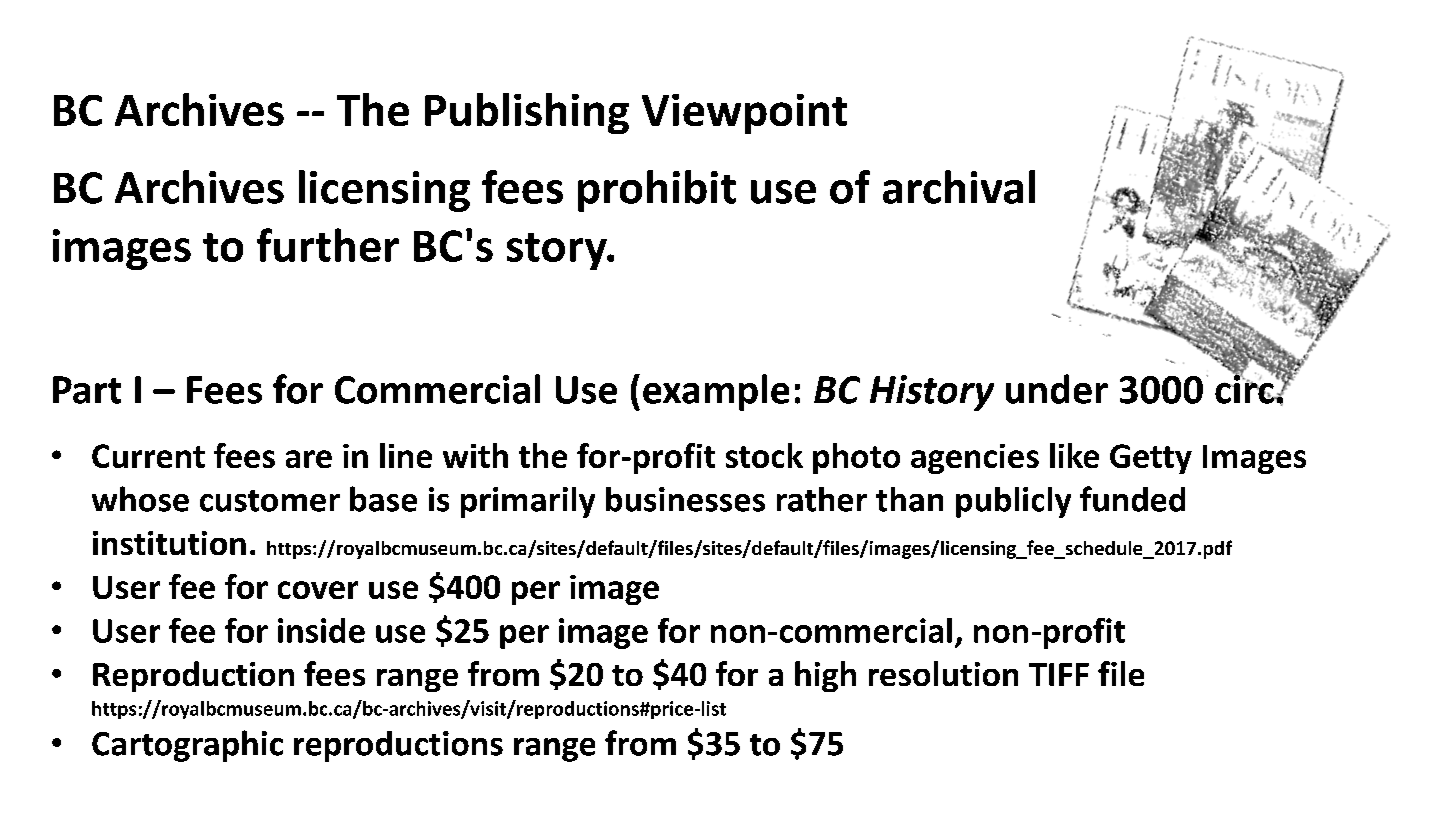 The image size is (1456, 819). Describe the element at coordinates (764, 455) in the image. I see `stock` at that location.
